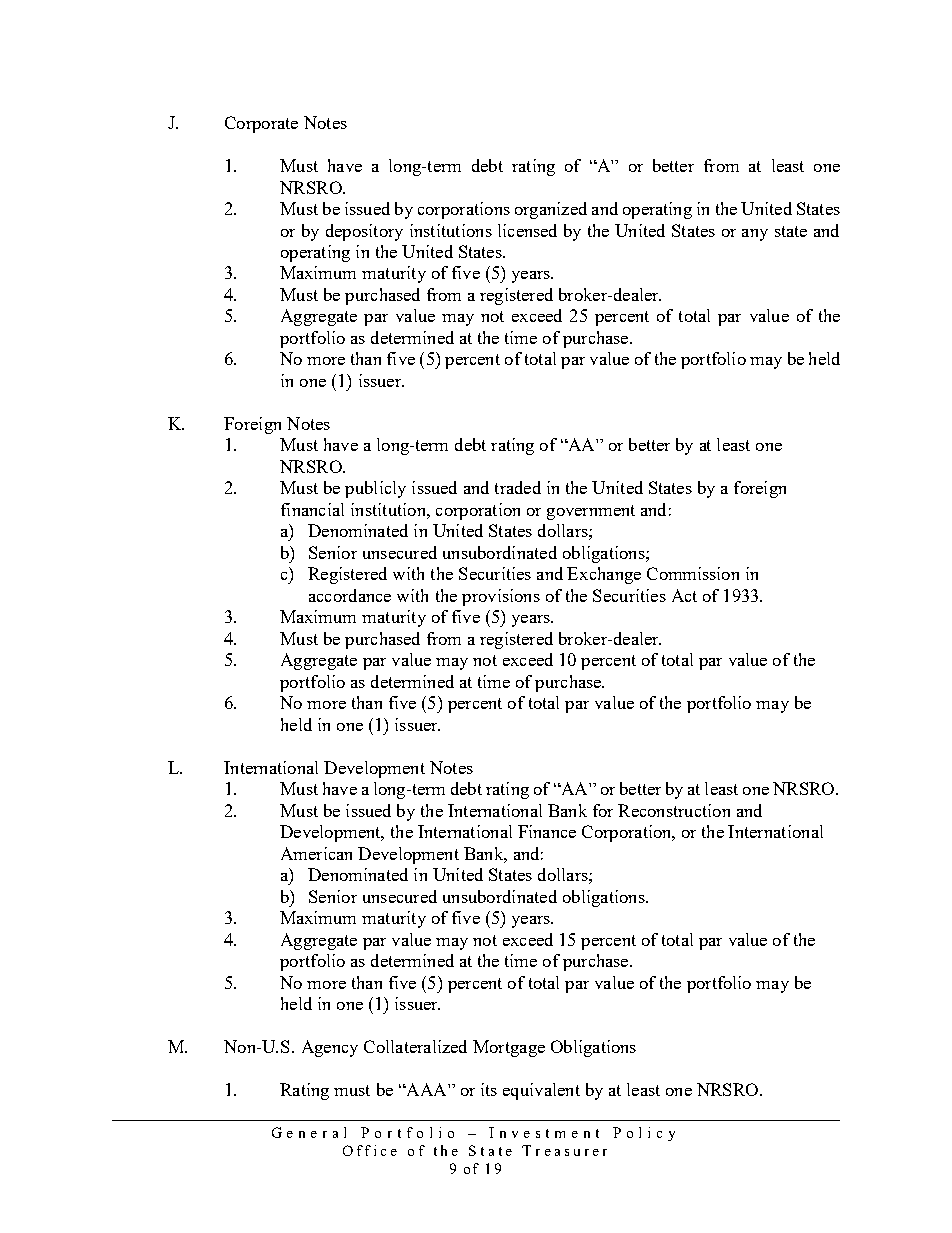 The width and height of the screenshot is (952, 1233). I want to click on traded, so click(518, 487).
